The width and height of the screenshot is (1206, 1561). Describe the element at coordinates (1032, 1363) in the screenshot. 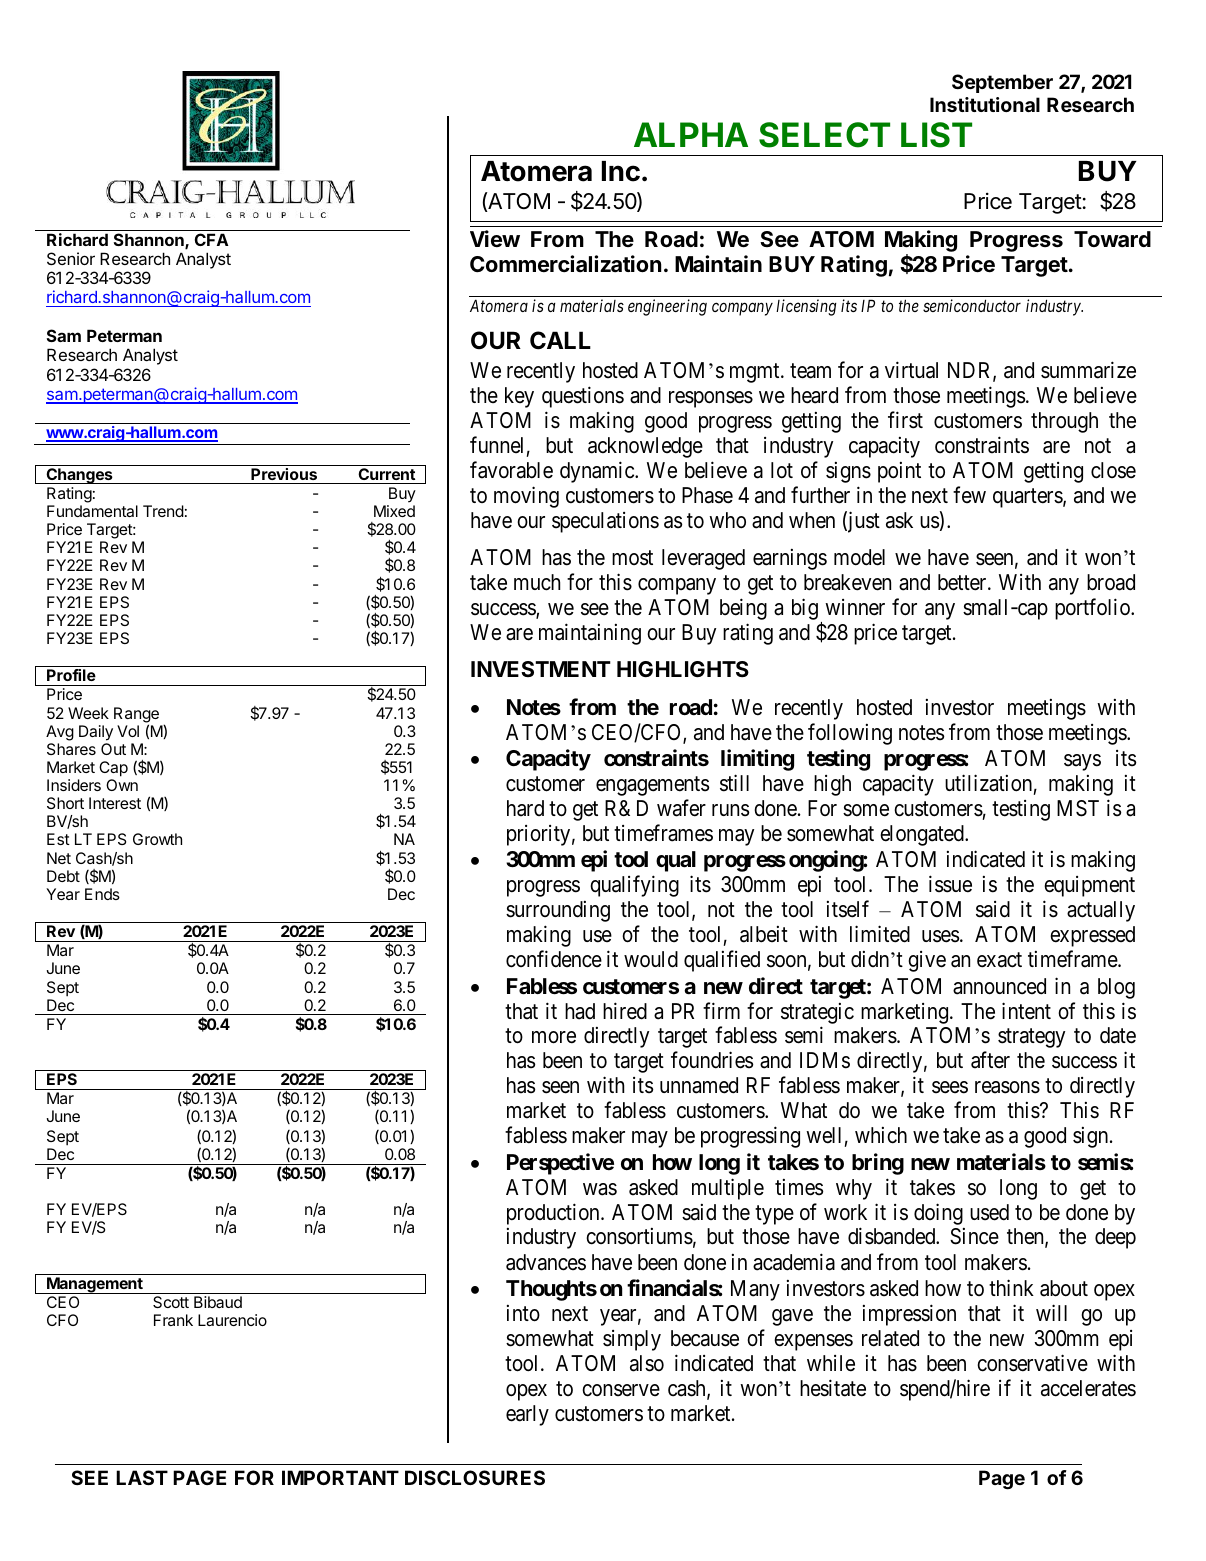

I see `conservative` at that location.
